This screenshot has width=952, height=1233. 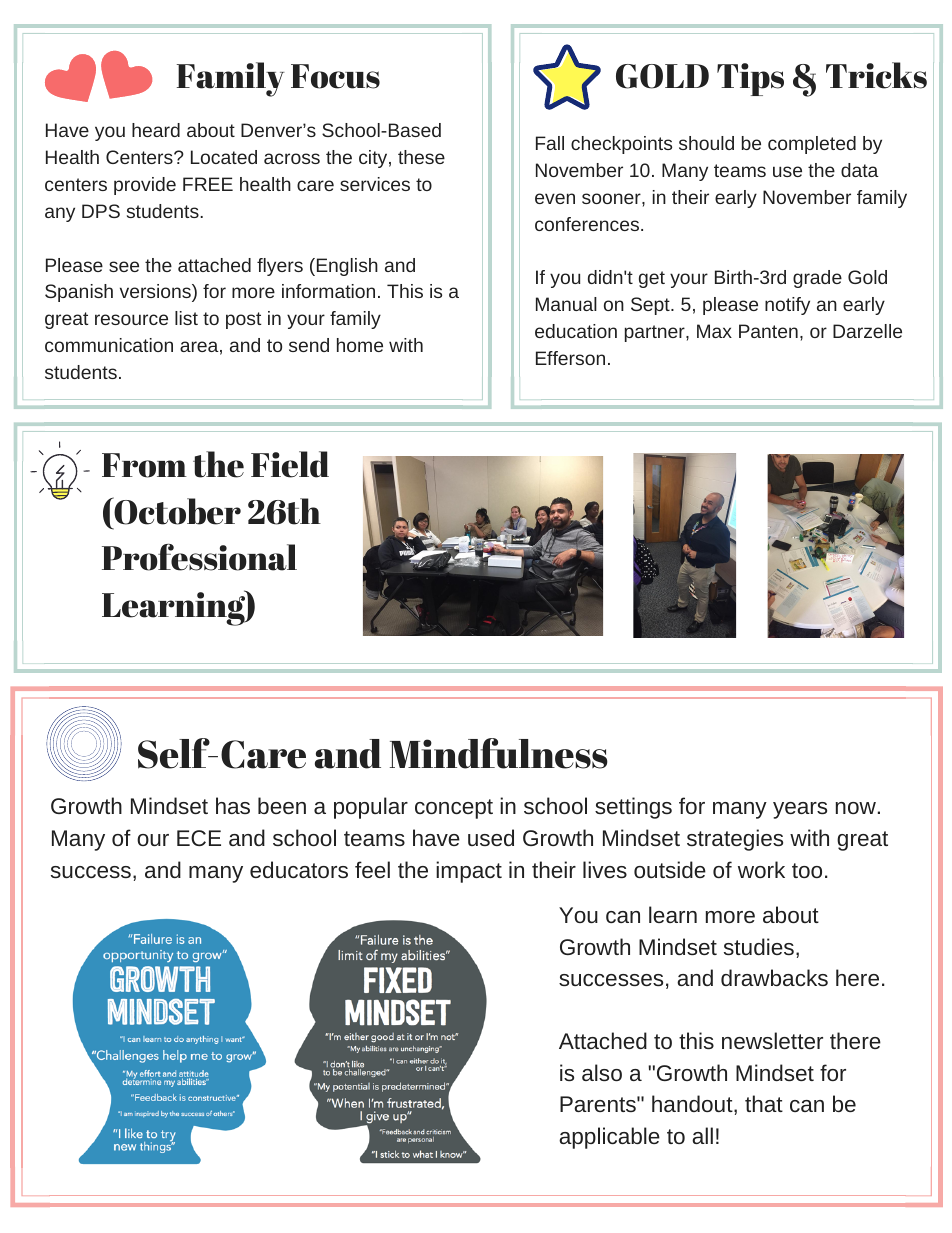 I want to click on also, so click(x=602, y=1072).
